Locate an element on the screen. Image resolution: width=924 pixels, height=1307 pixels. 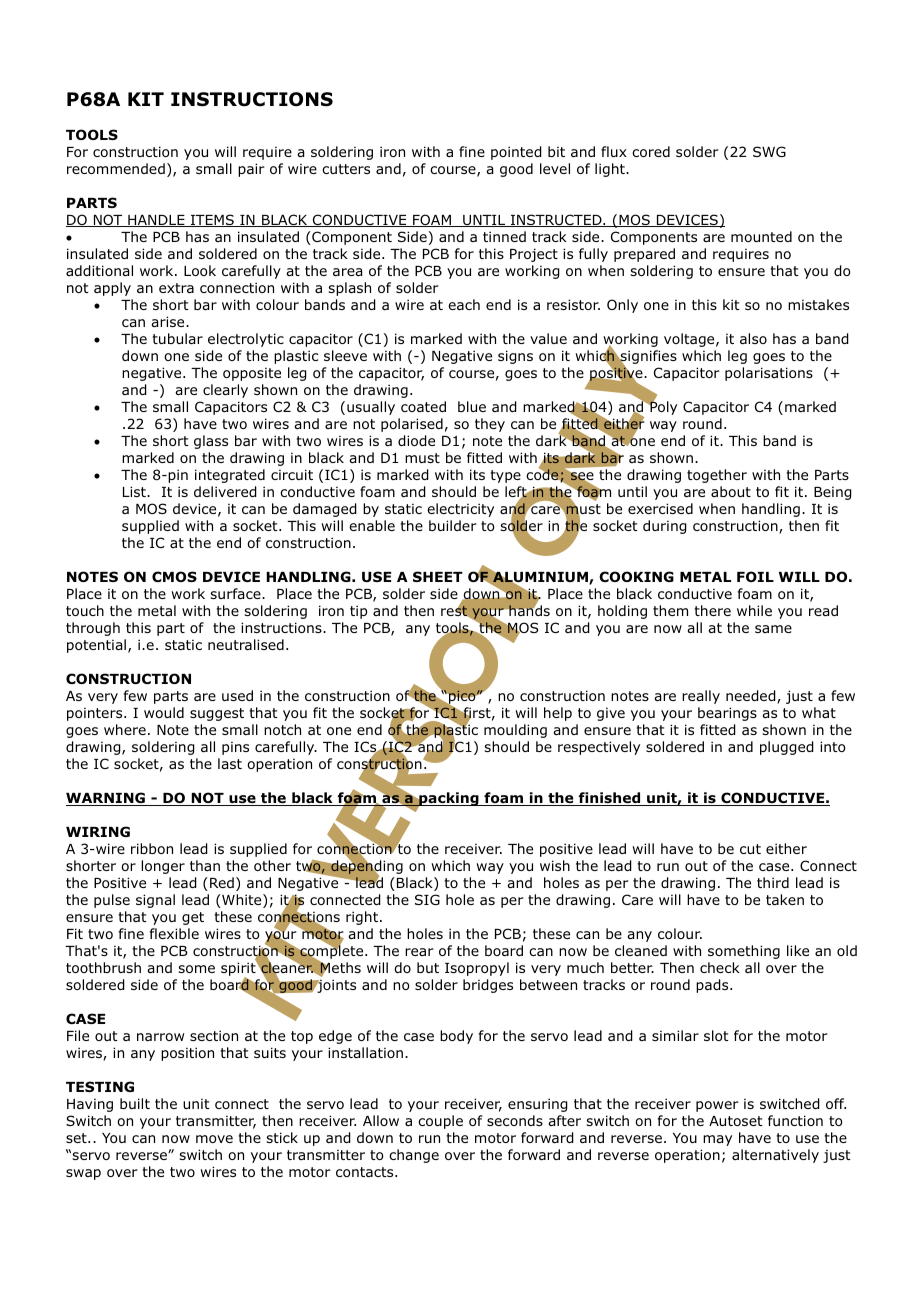
move is located at coordinates (214, 1139).
